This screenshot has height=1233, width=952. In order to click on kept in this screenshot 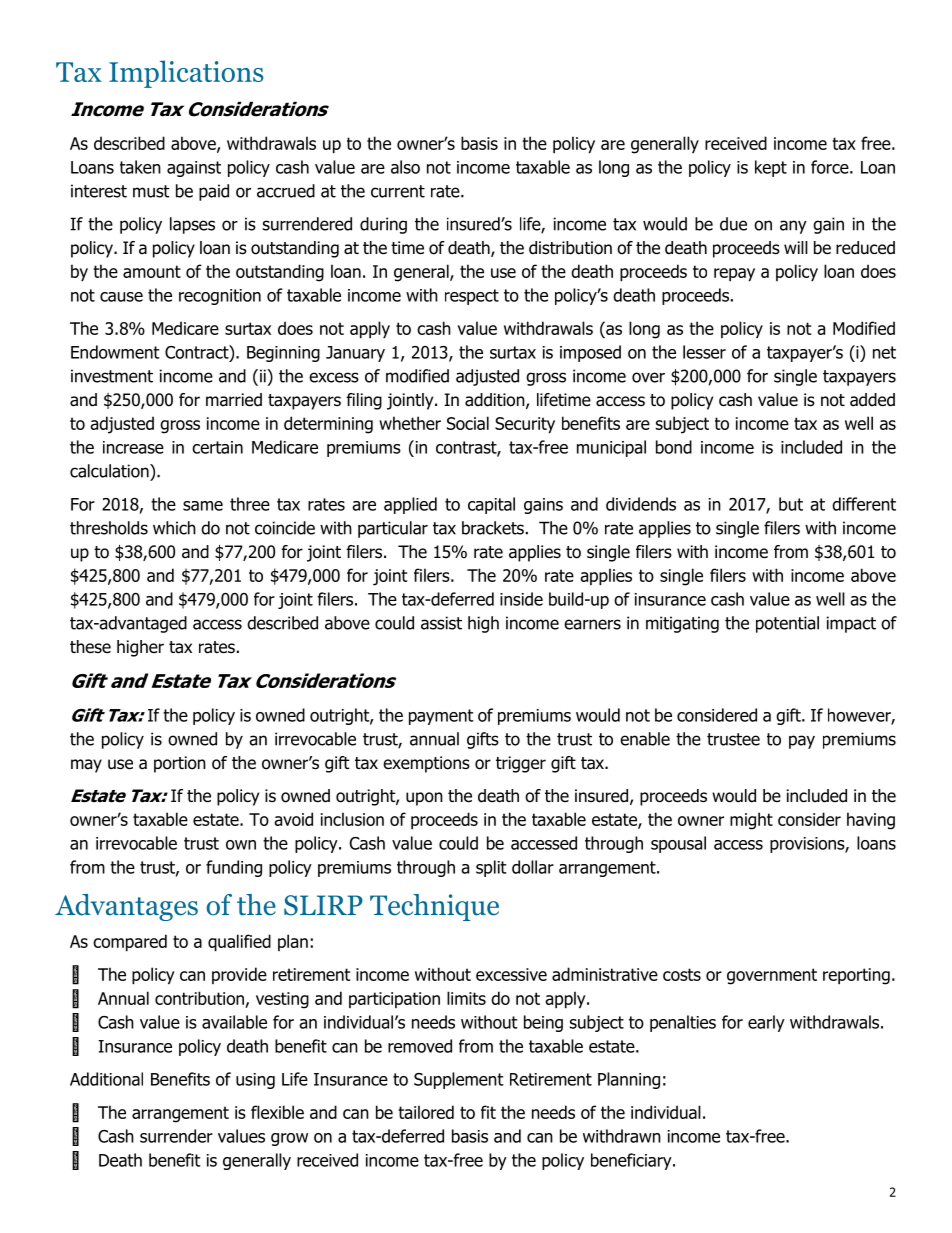, I will do `click(771, 168)`.
